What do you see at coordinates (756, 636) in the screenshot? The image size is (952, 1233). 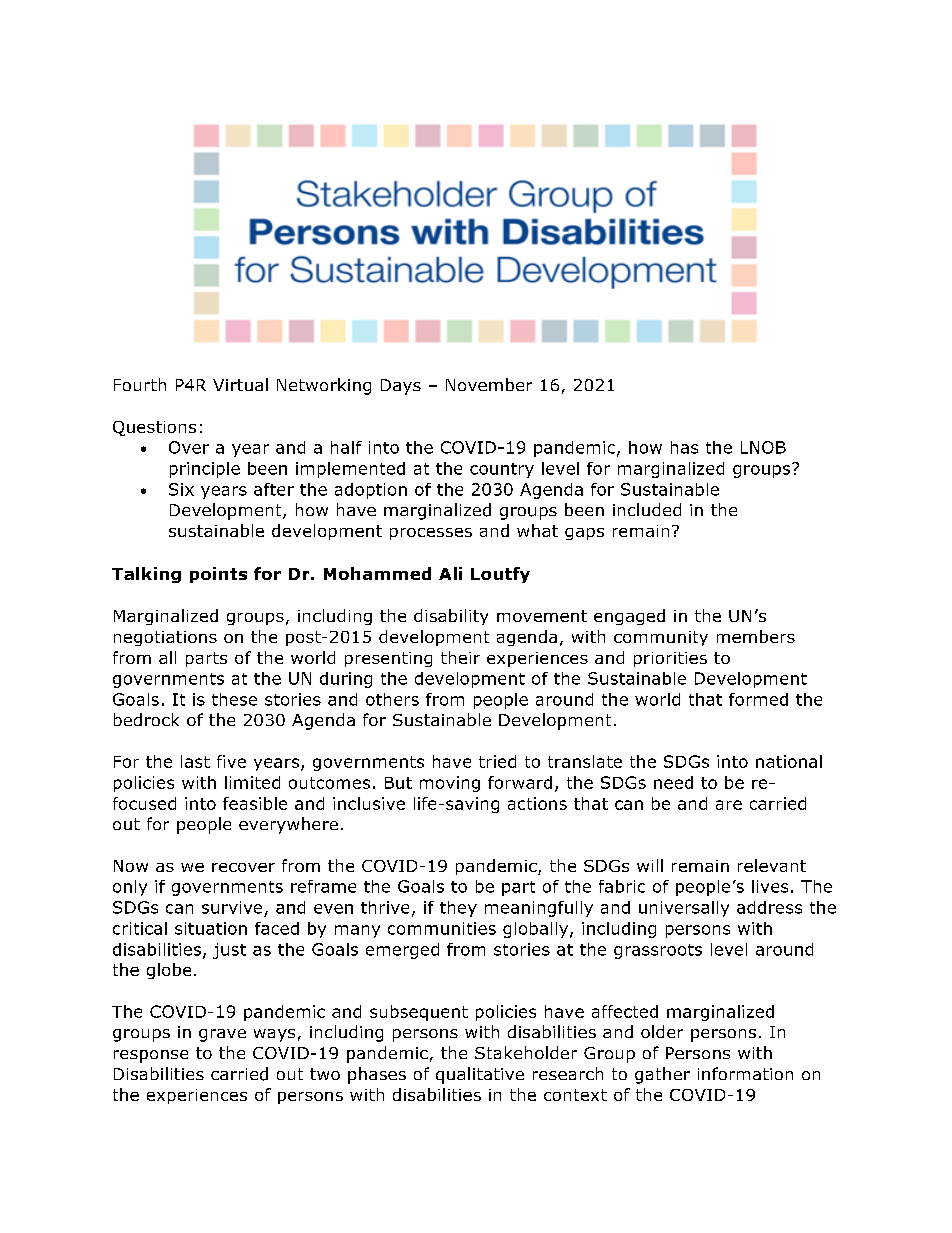 I see `members` at bounding box center [756, 636].
